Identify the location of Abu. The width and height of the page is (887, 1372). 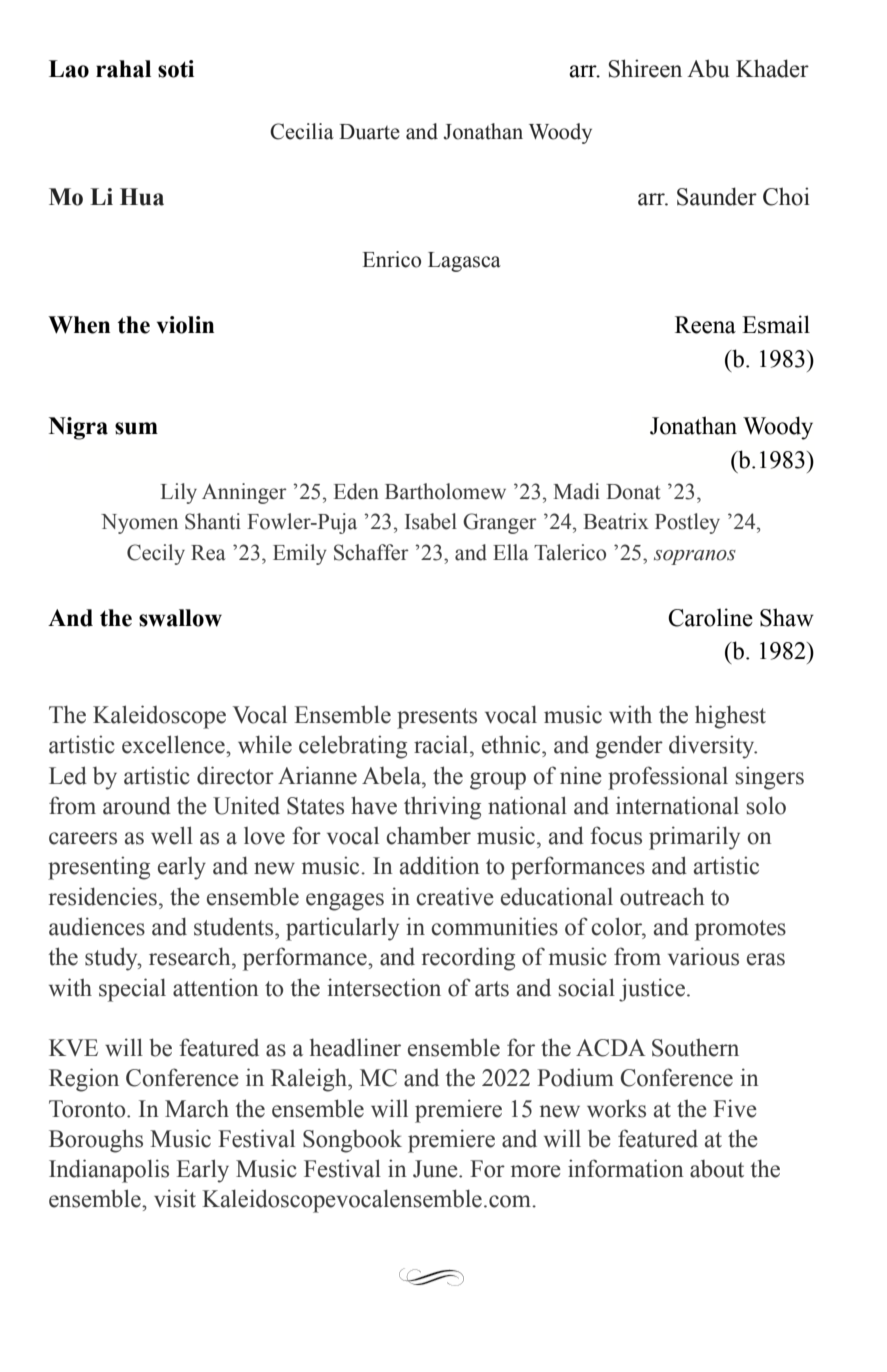
(708, 68).
